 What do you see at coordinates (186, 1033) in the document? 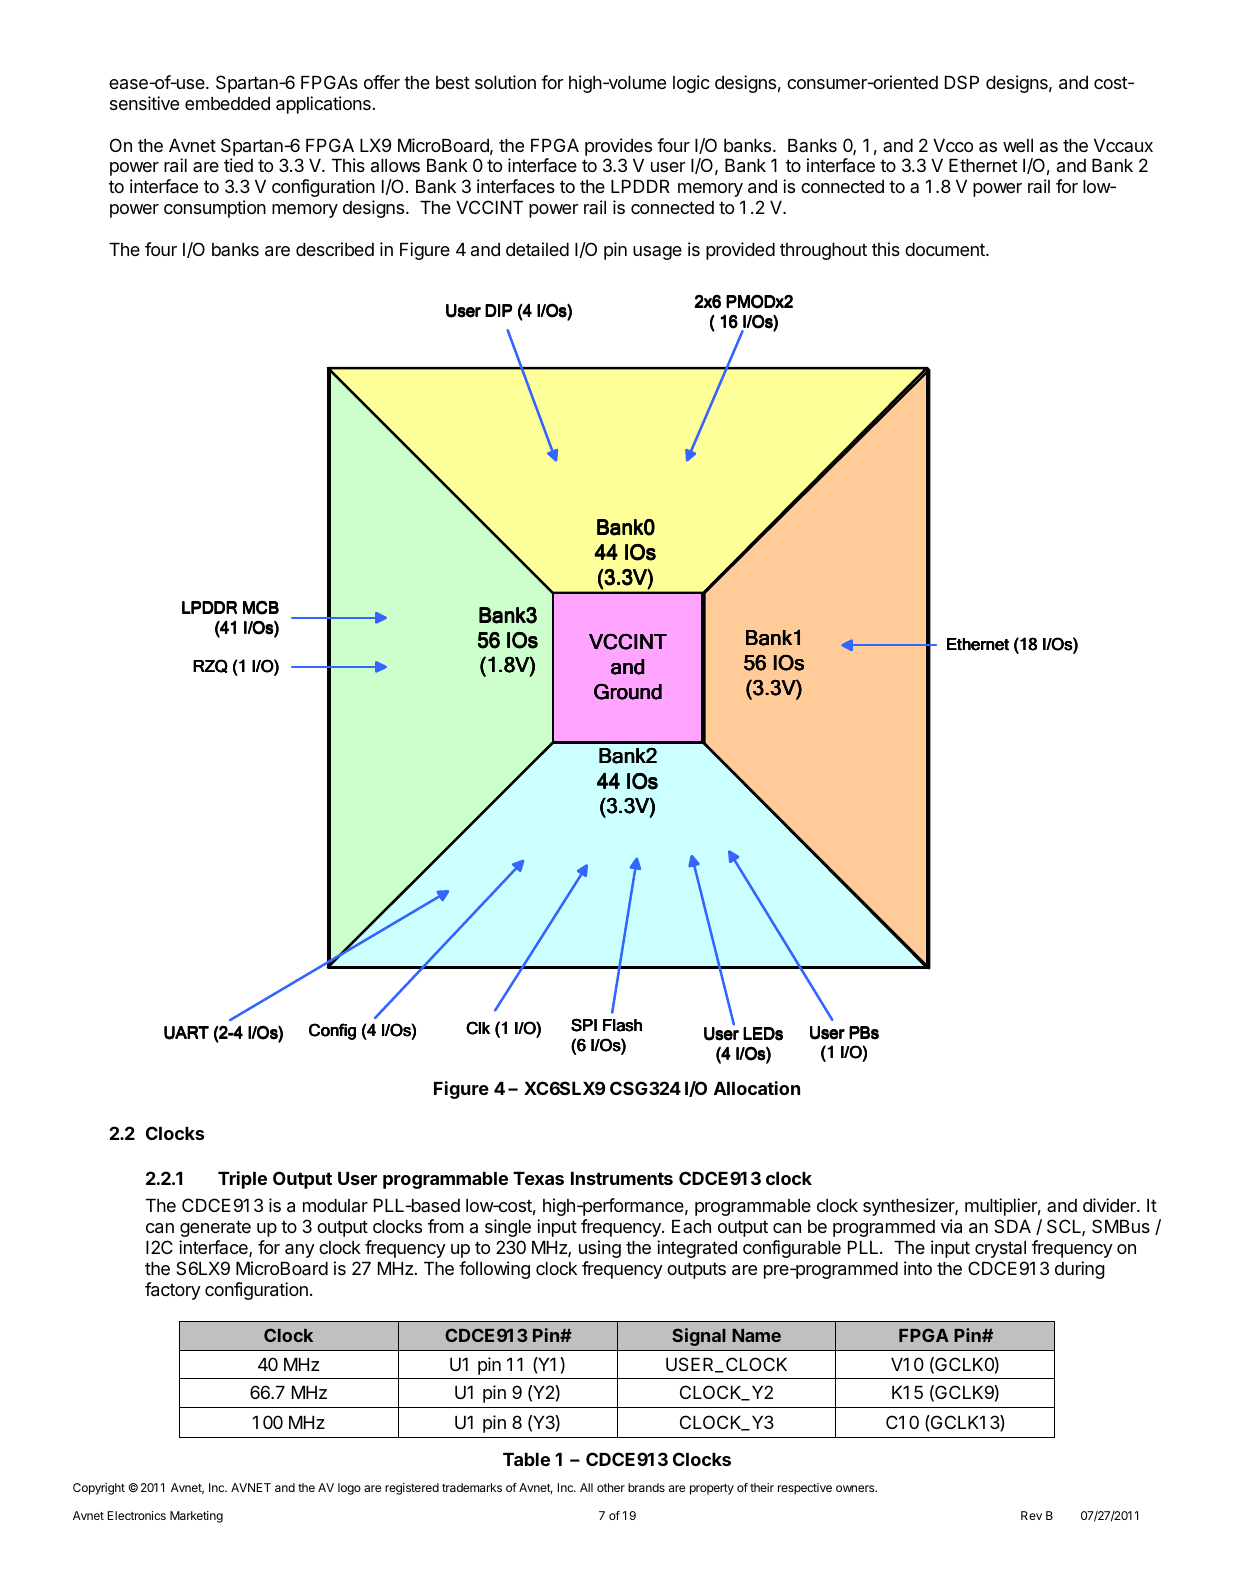
I see `UART` at bounding box center [186, 1033].
